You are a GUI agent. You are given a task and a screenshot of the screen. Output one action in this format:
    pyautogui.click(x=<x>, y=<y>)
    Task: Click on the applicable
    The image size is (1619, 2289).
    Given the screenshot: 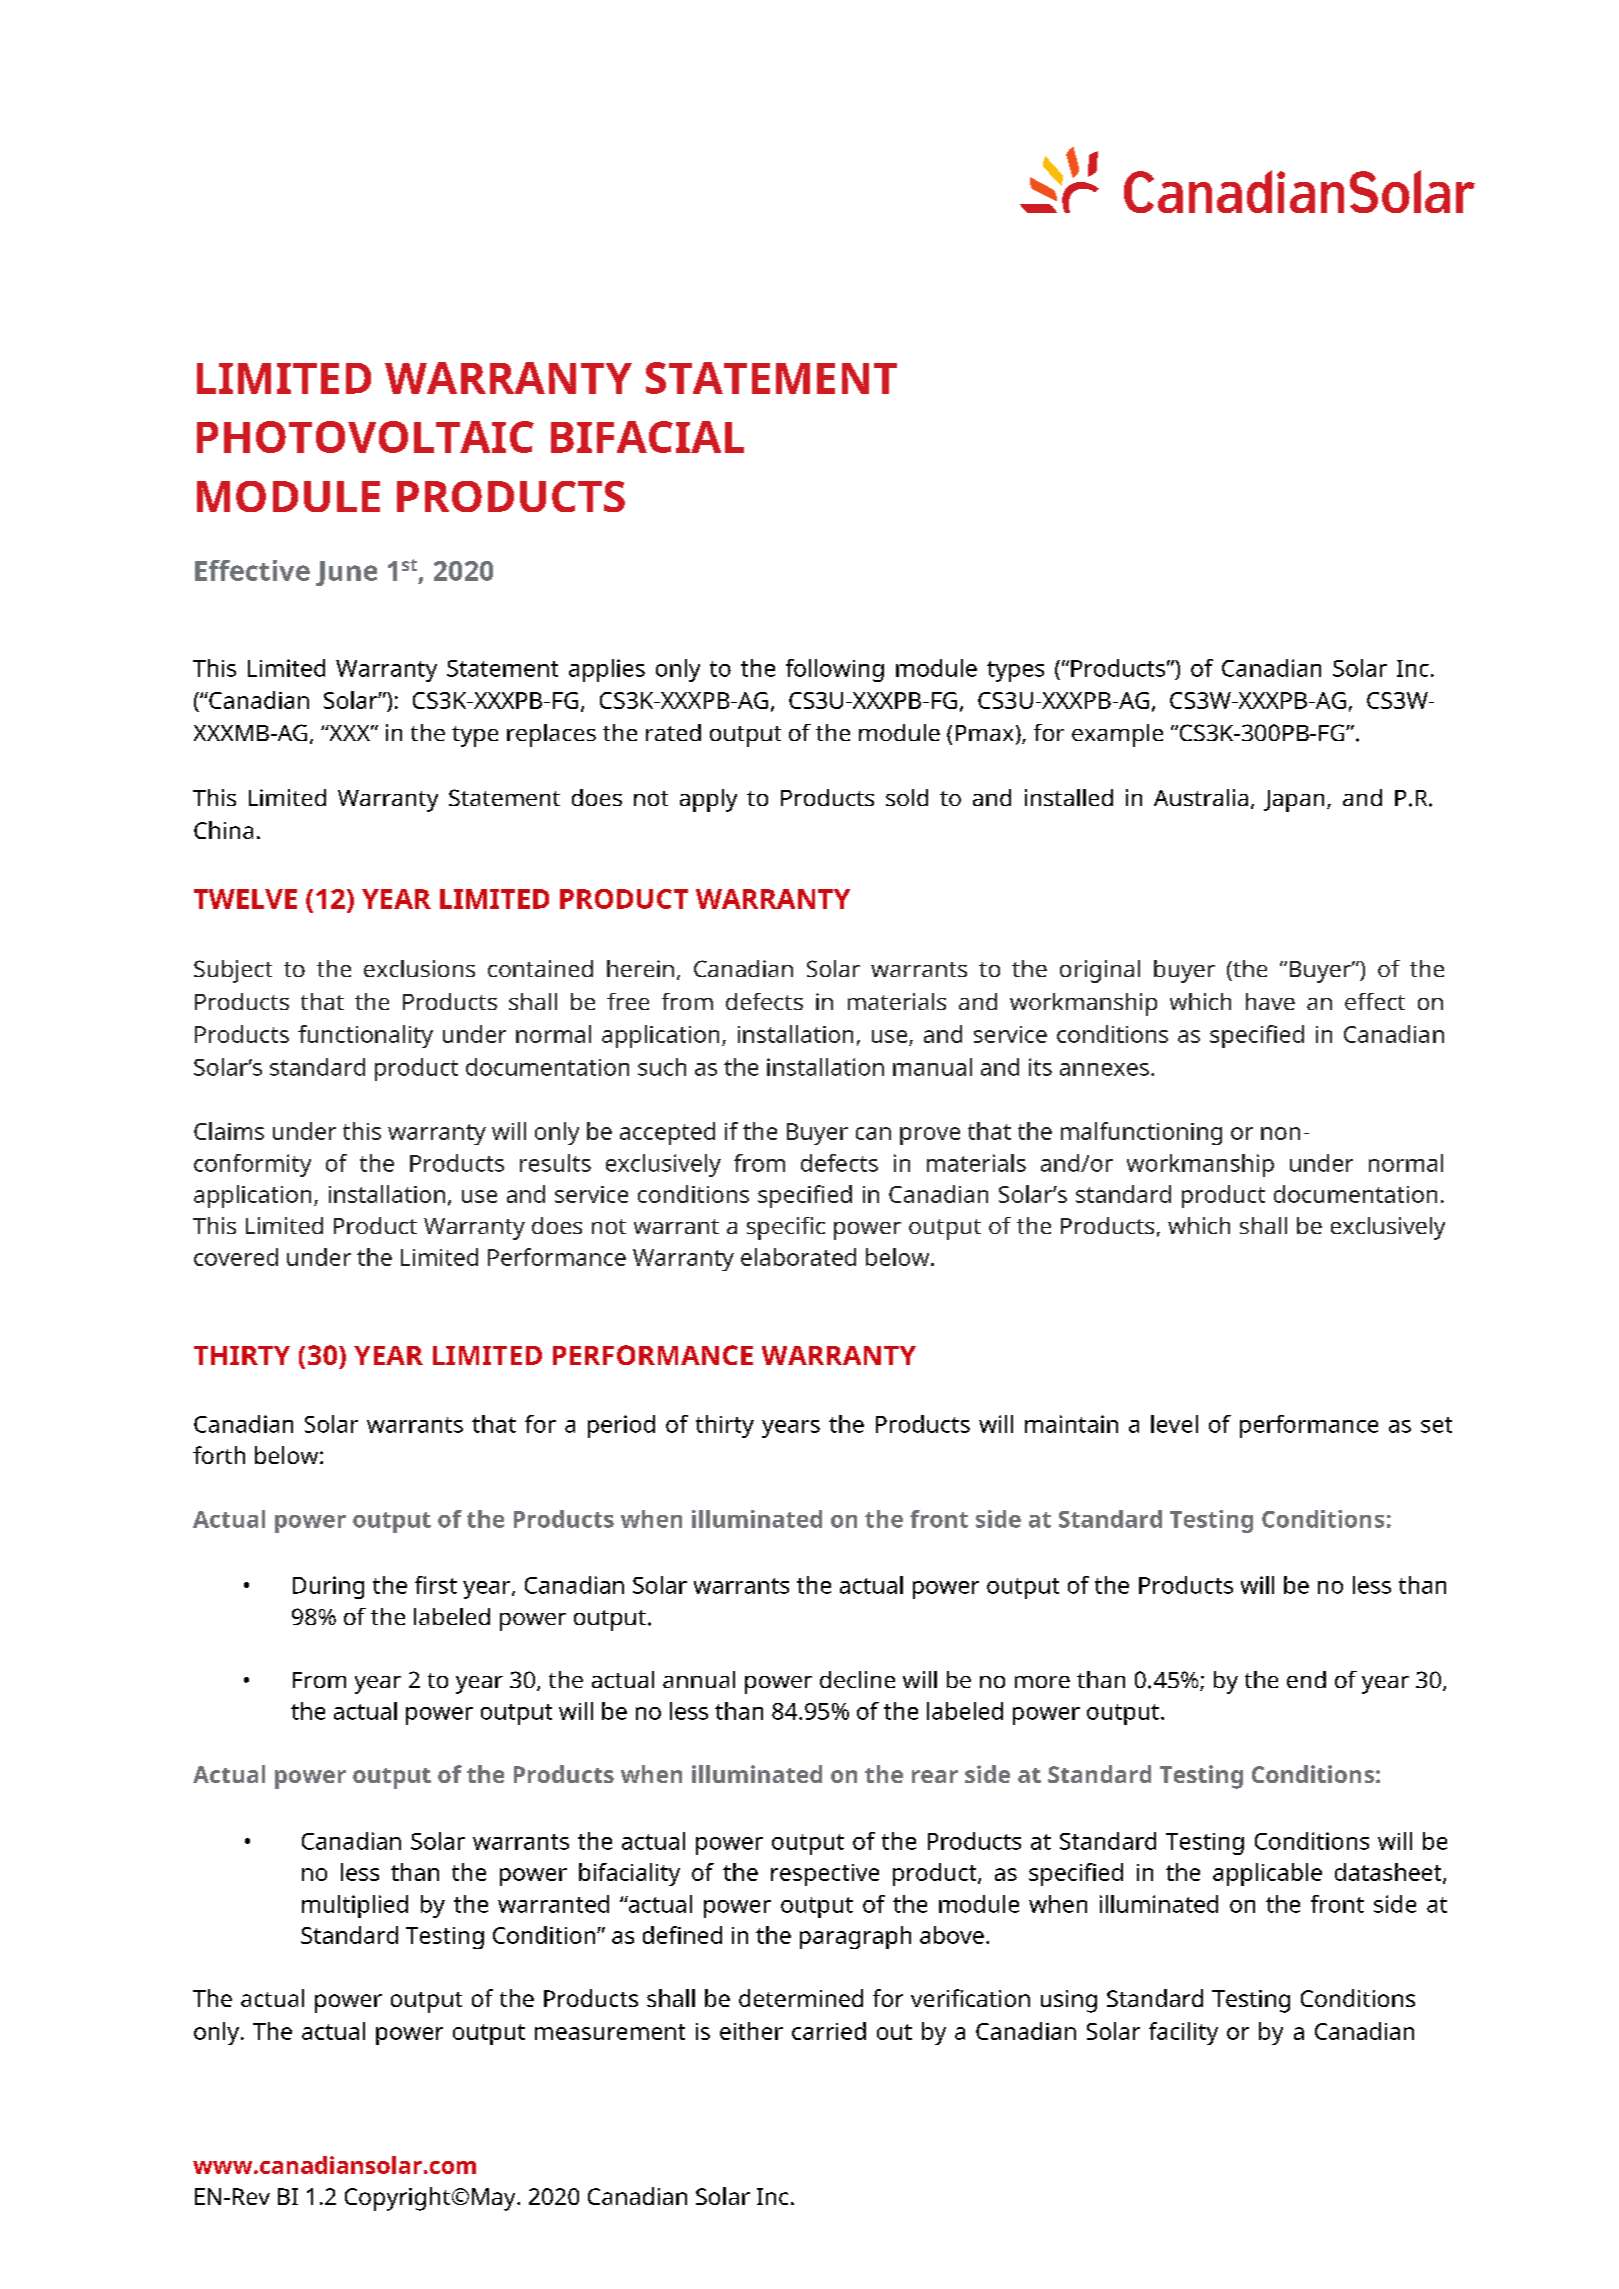 What is the action you would take?
    pyautogui.click(x=1267, y=1874)
